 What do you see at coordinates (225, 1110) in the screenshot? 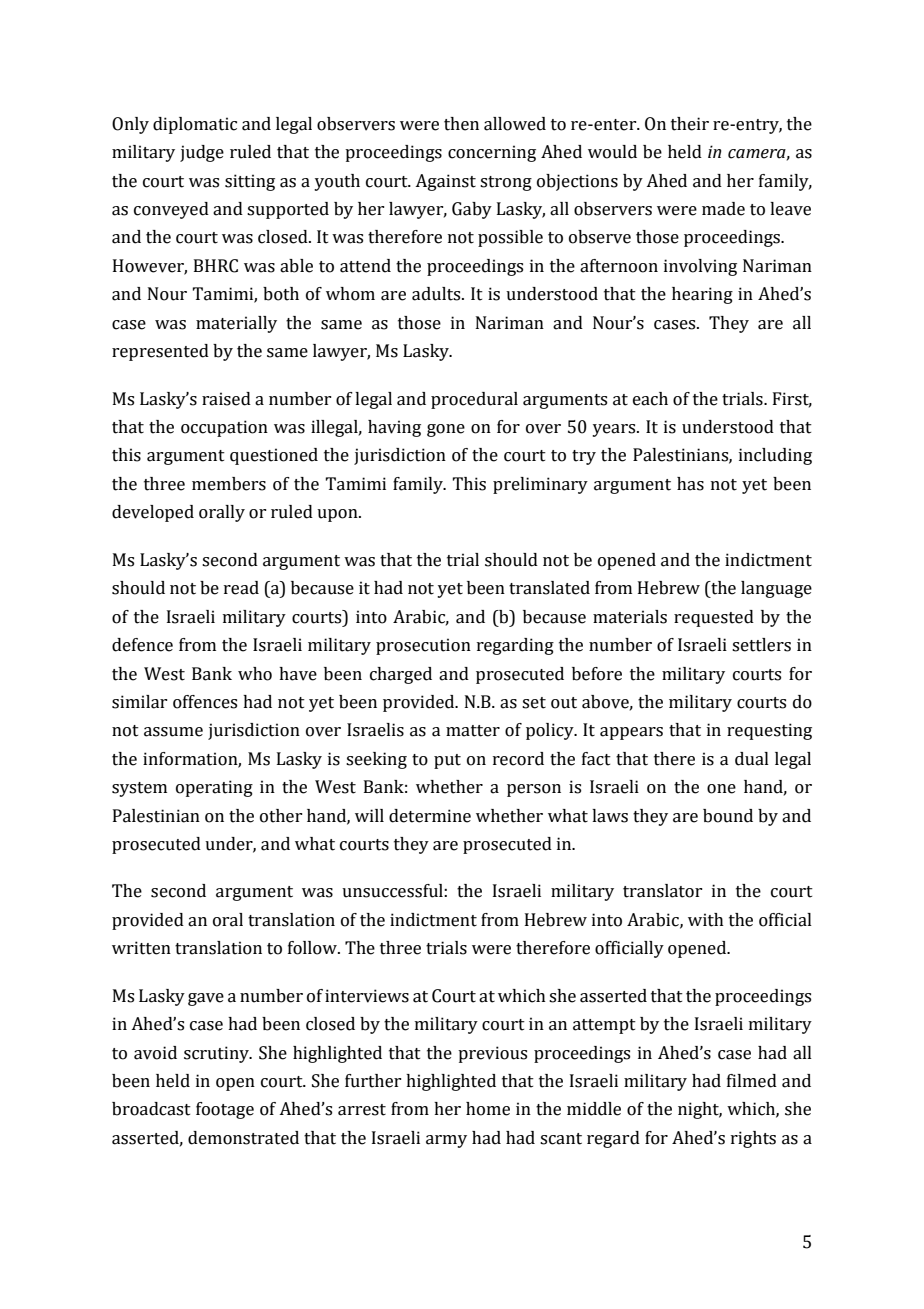
I see `footage` at bounding box center [225, 1110].
